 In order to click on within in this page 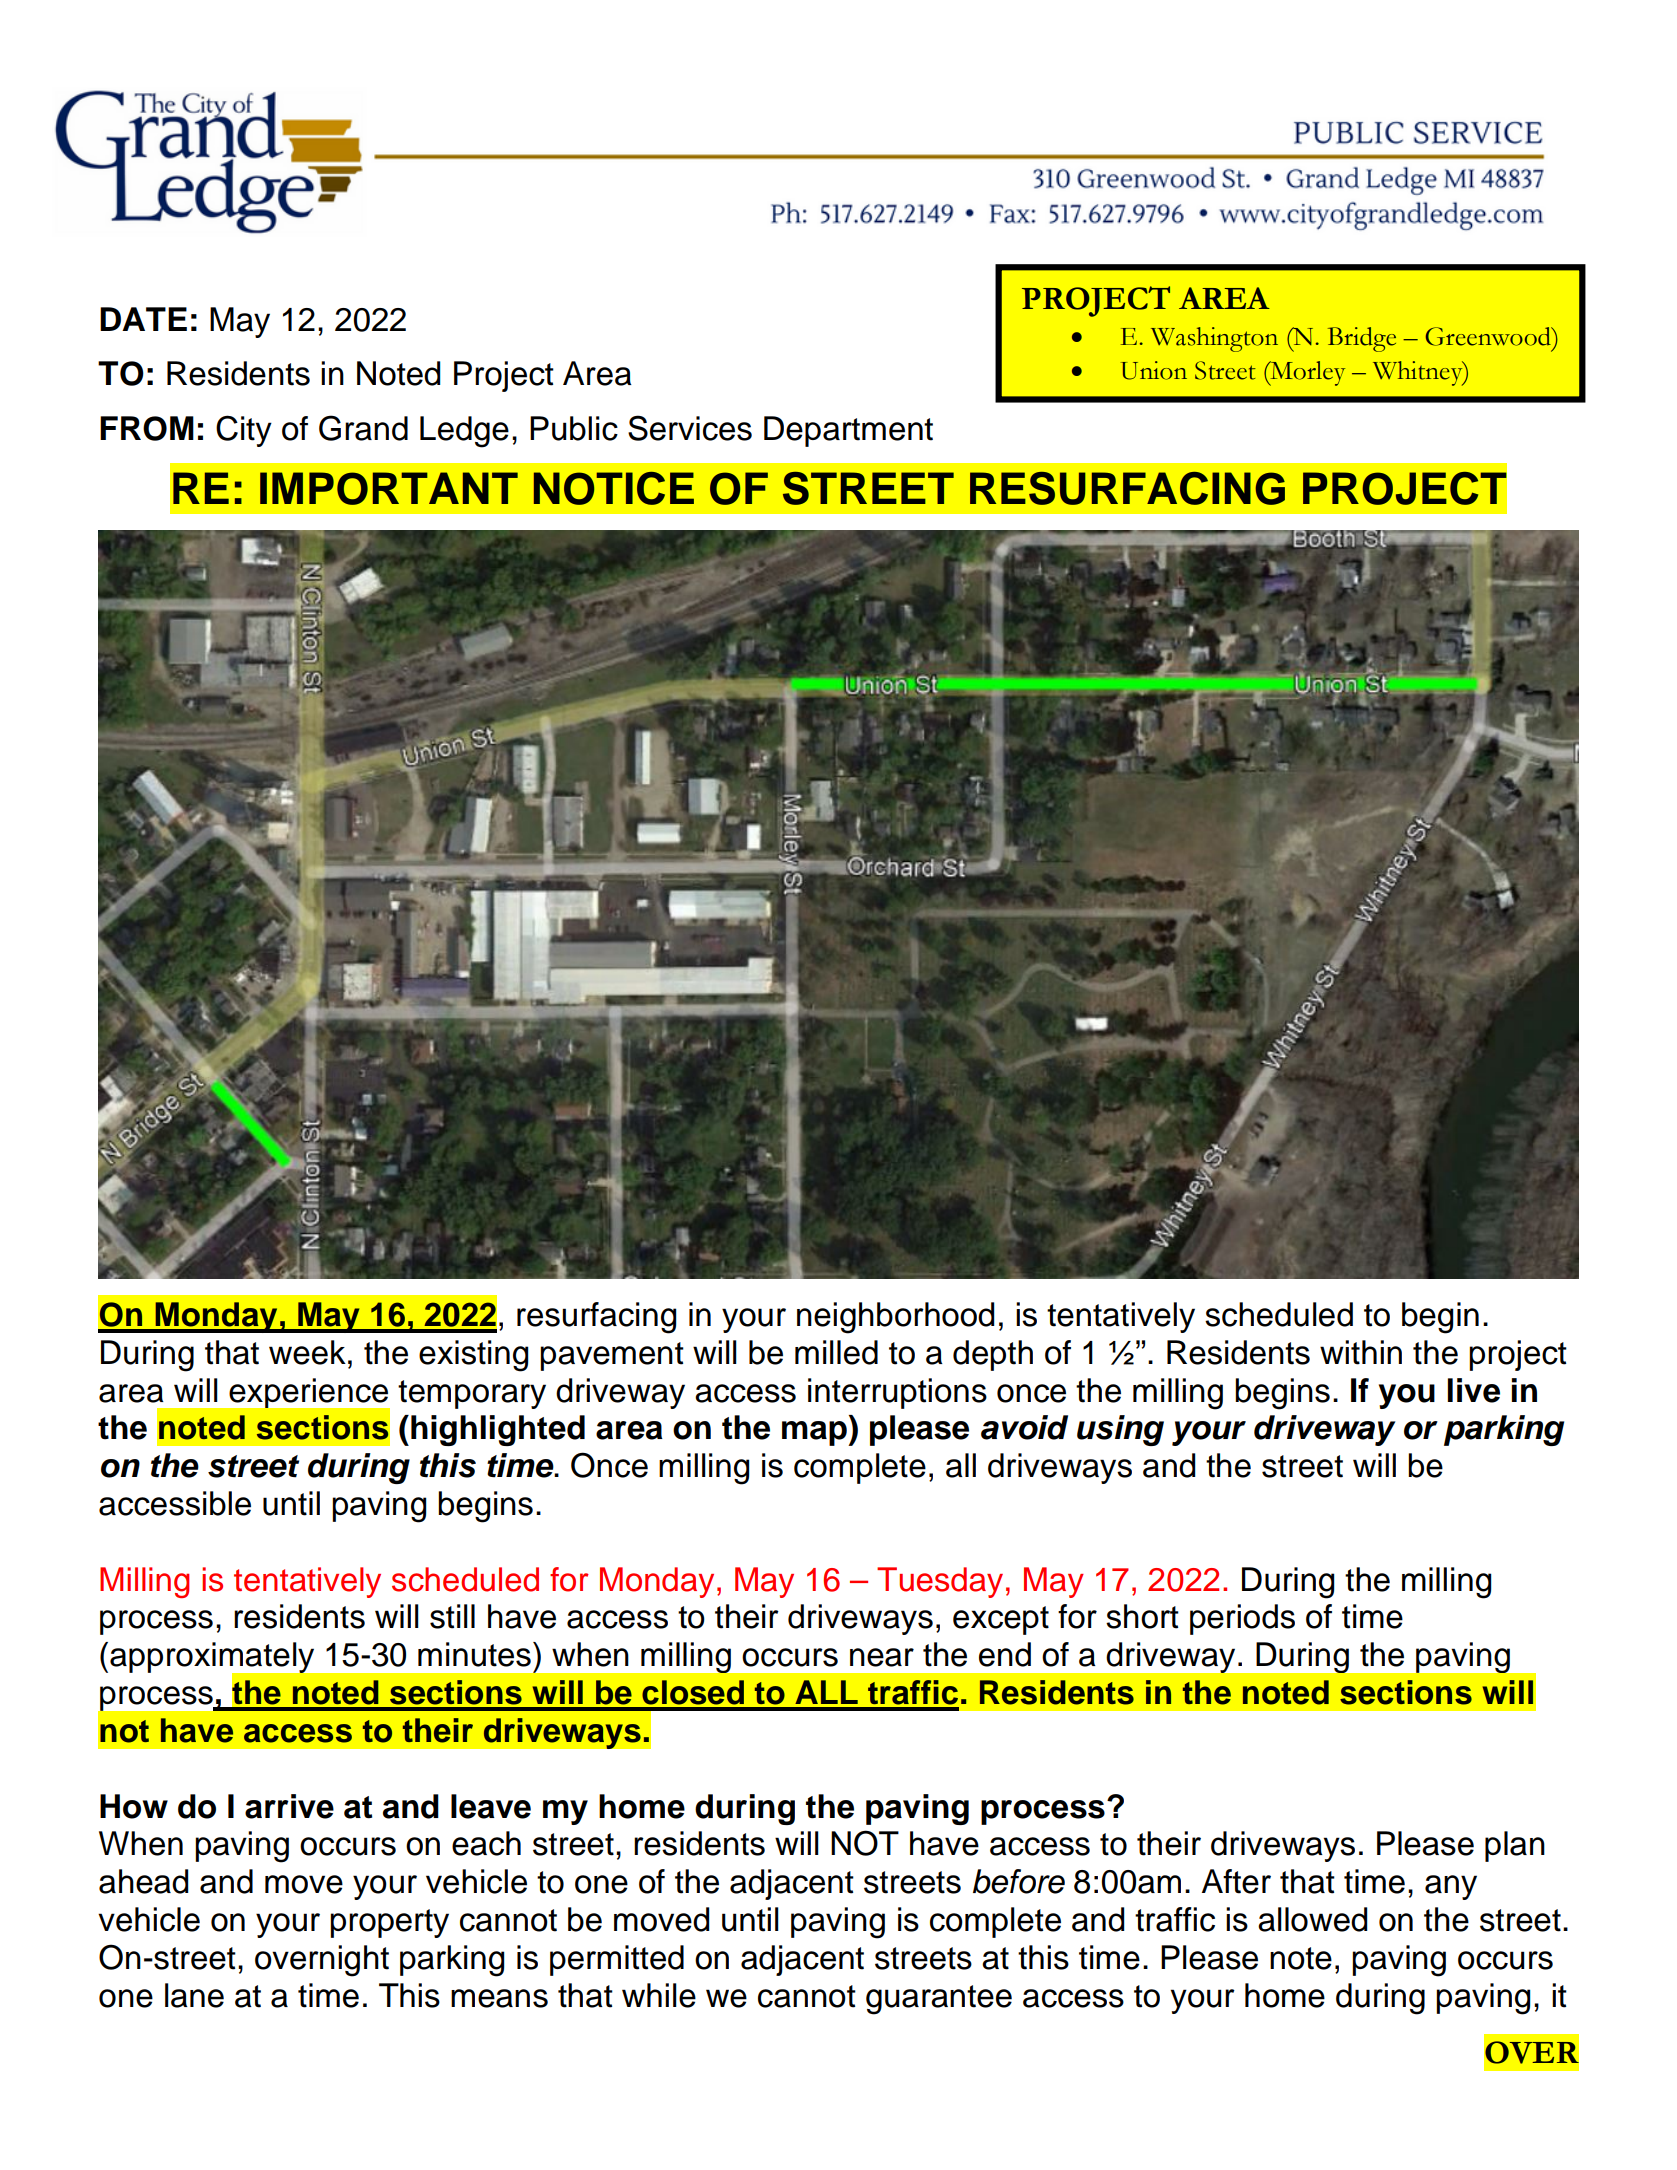, I will do `click(1361, 1352)`.
